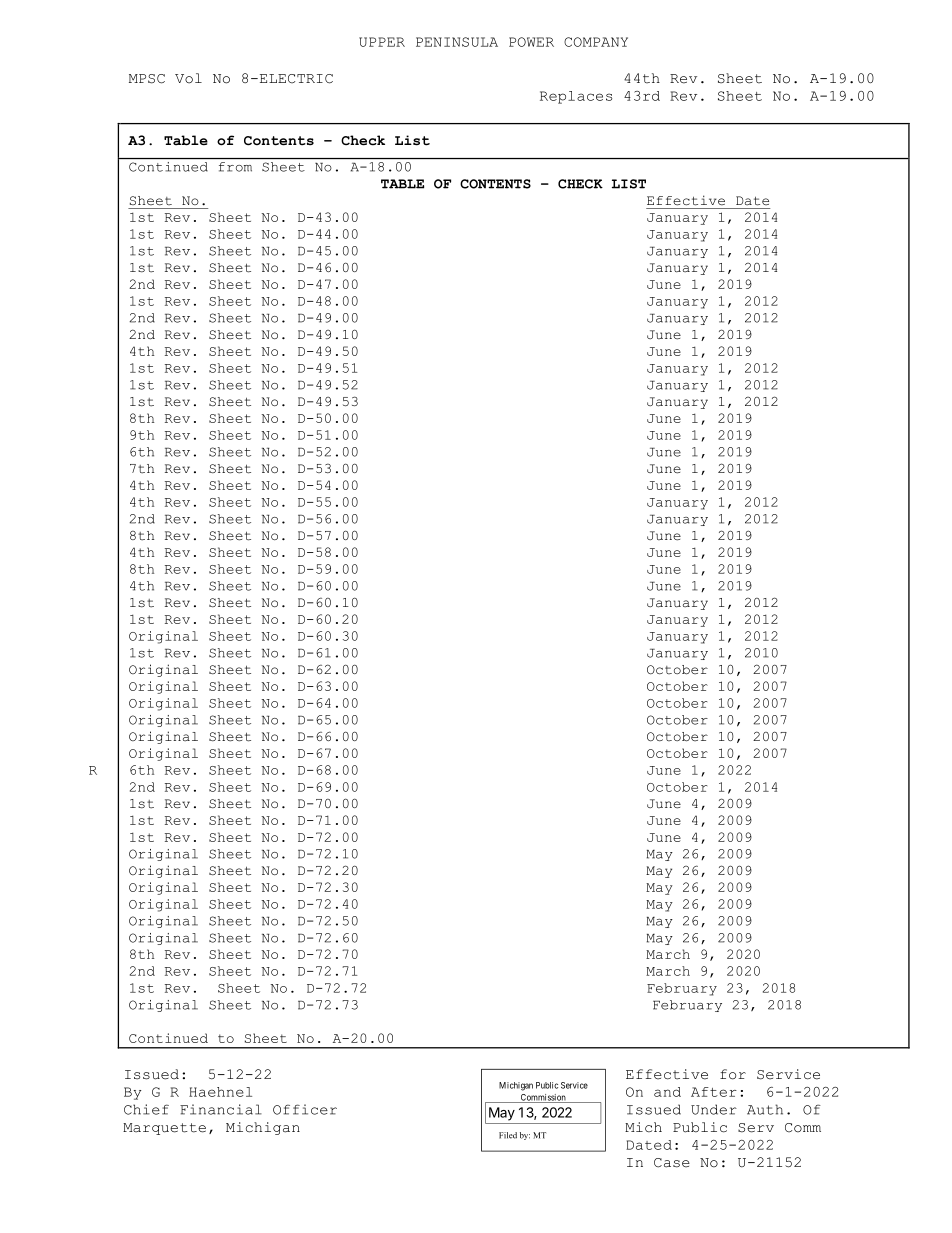 Image resolution: width=952 pixels, height=1233 pixels. What do you see at coordinates (235, 167) in the screenshot?
I see `from` at bounding box center [235, 167].
